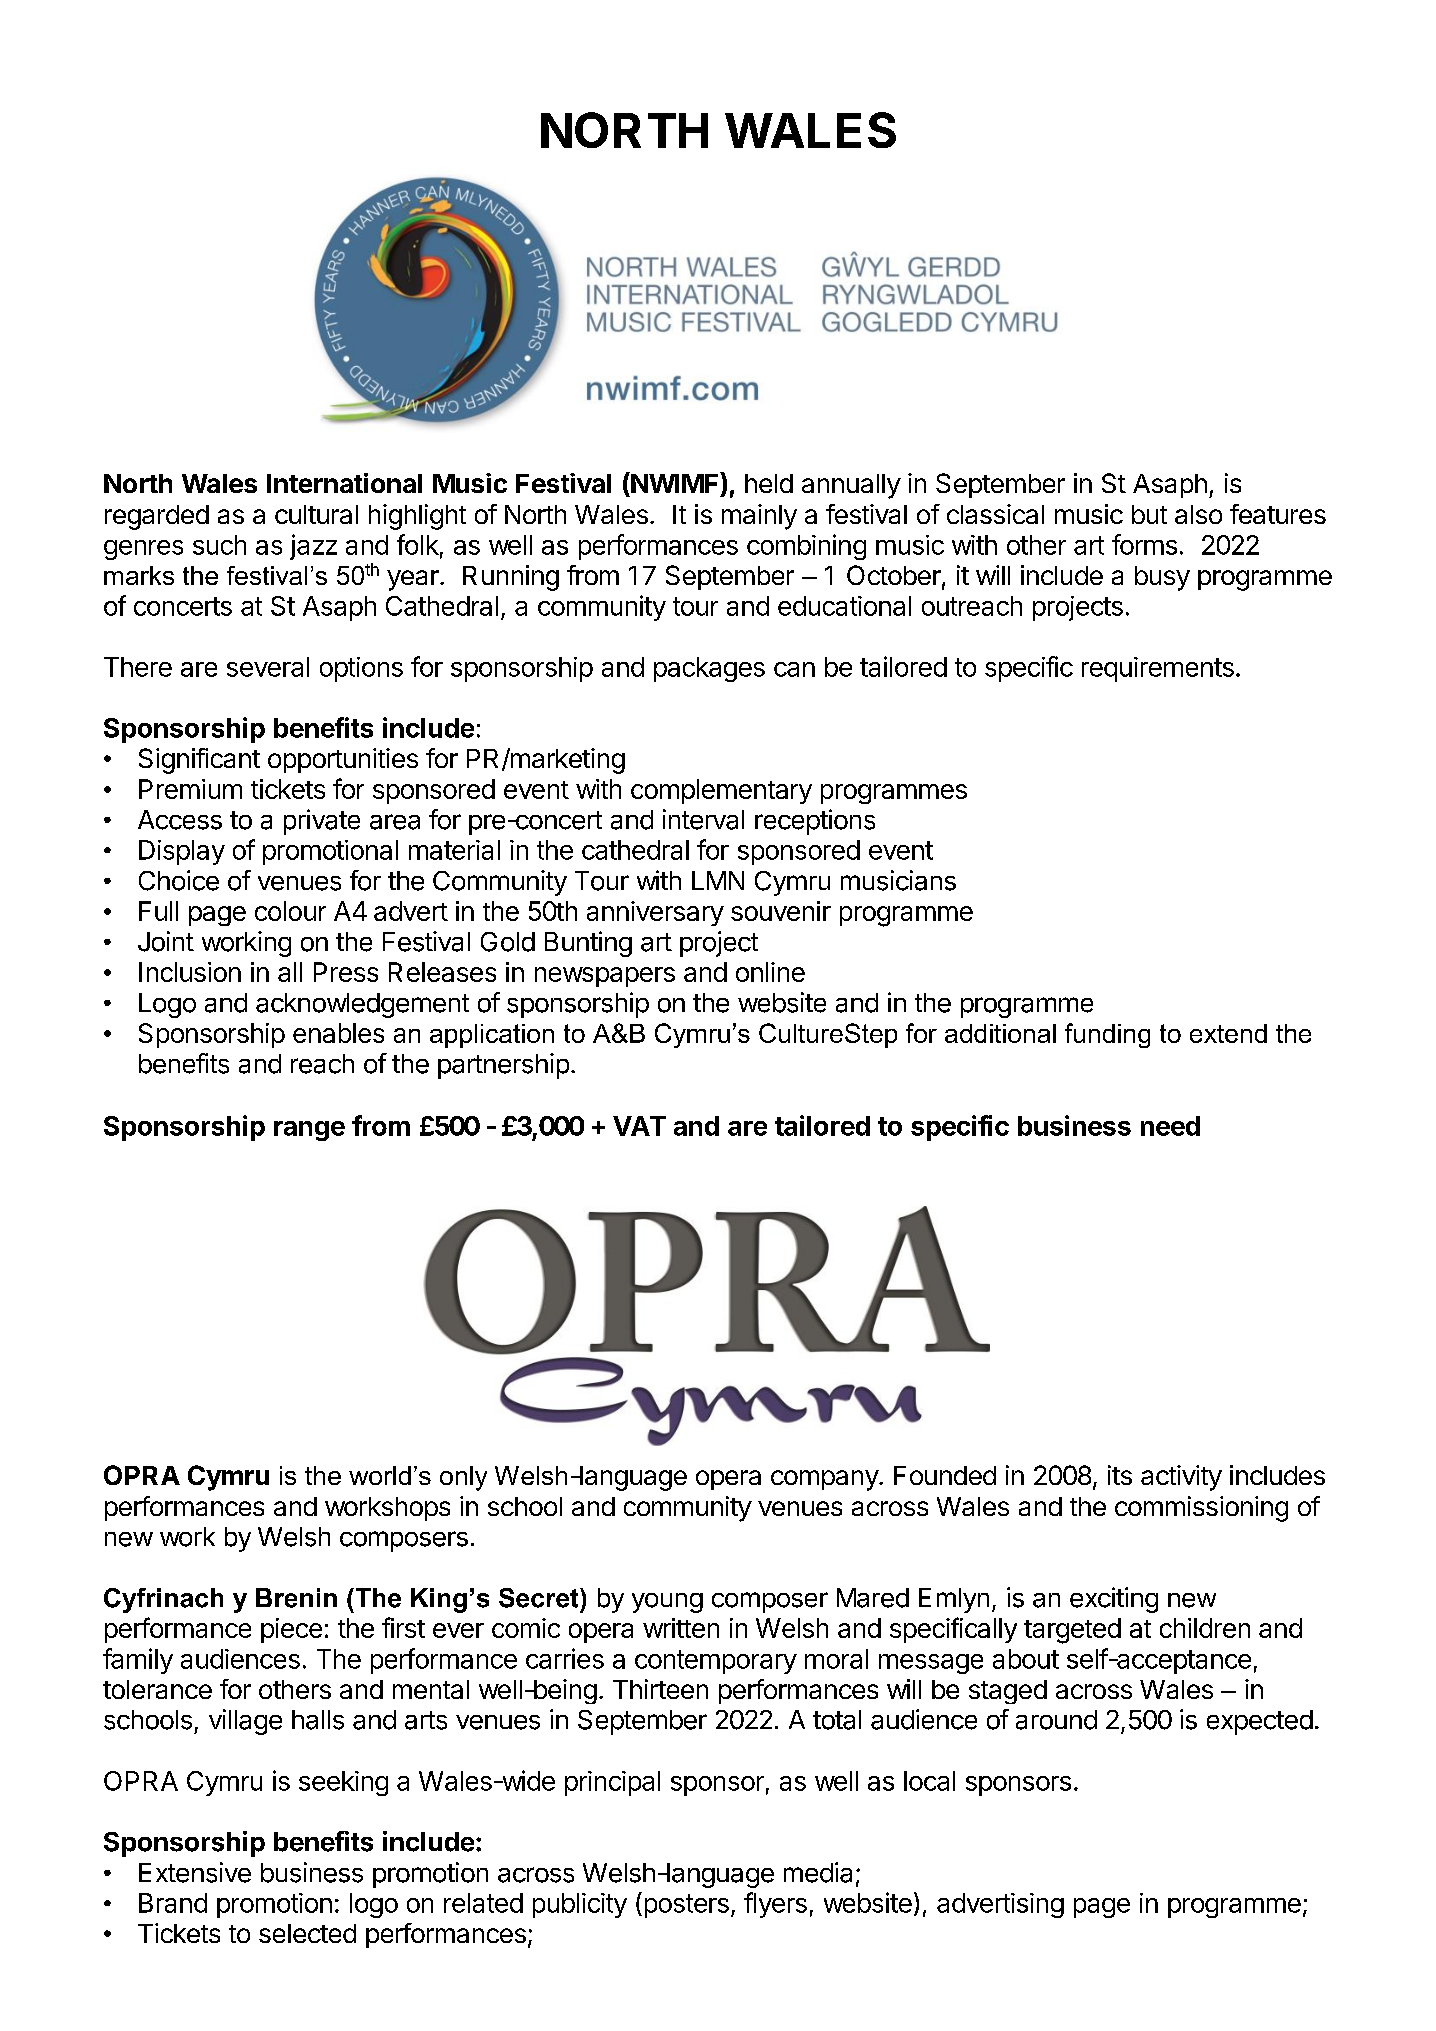  I want to click on mainly, so click(759, 517).
